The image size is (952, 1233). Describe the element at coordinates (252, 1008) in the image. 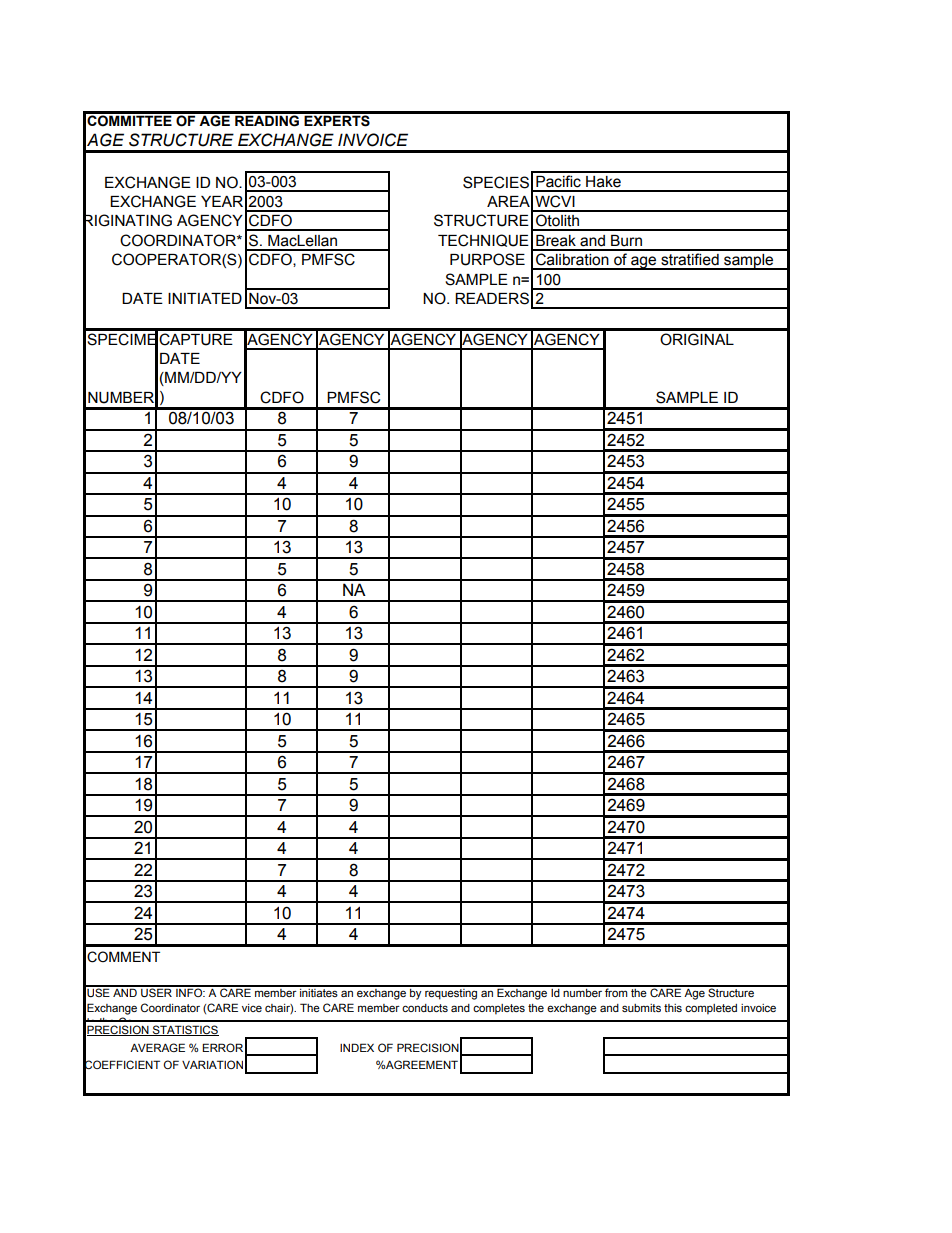

I see `vice` at that location.
